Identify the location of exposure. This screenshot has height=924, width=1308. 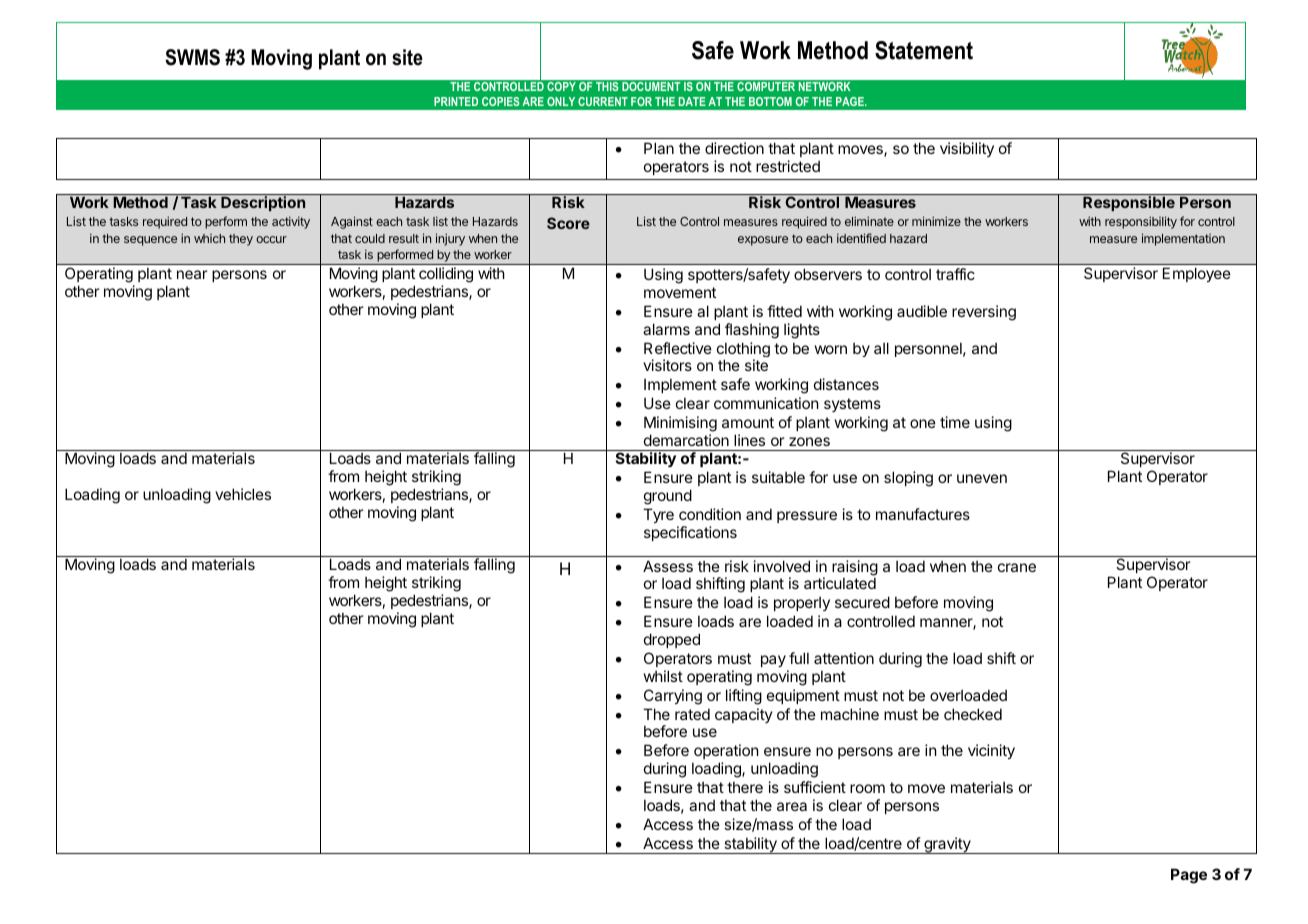
(763, 241).
